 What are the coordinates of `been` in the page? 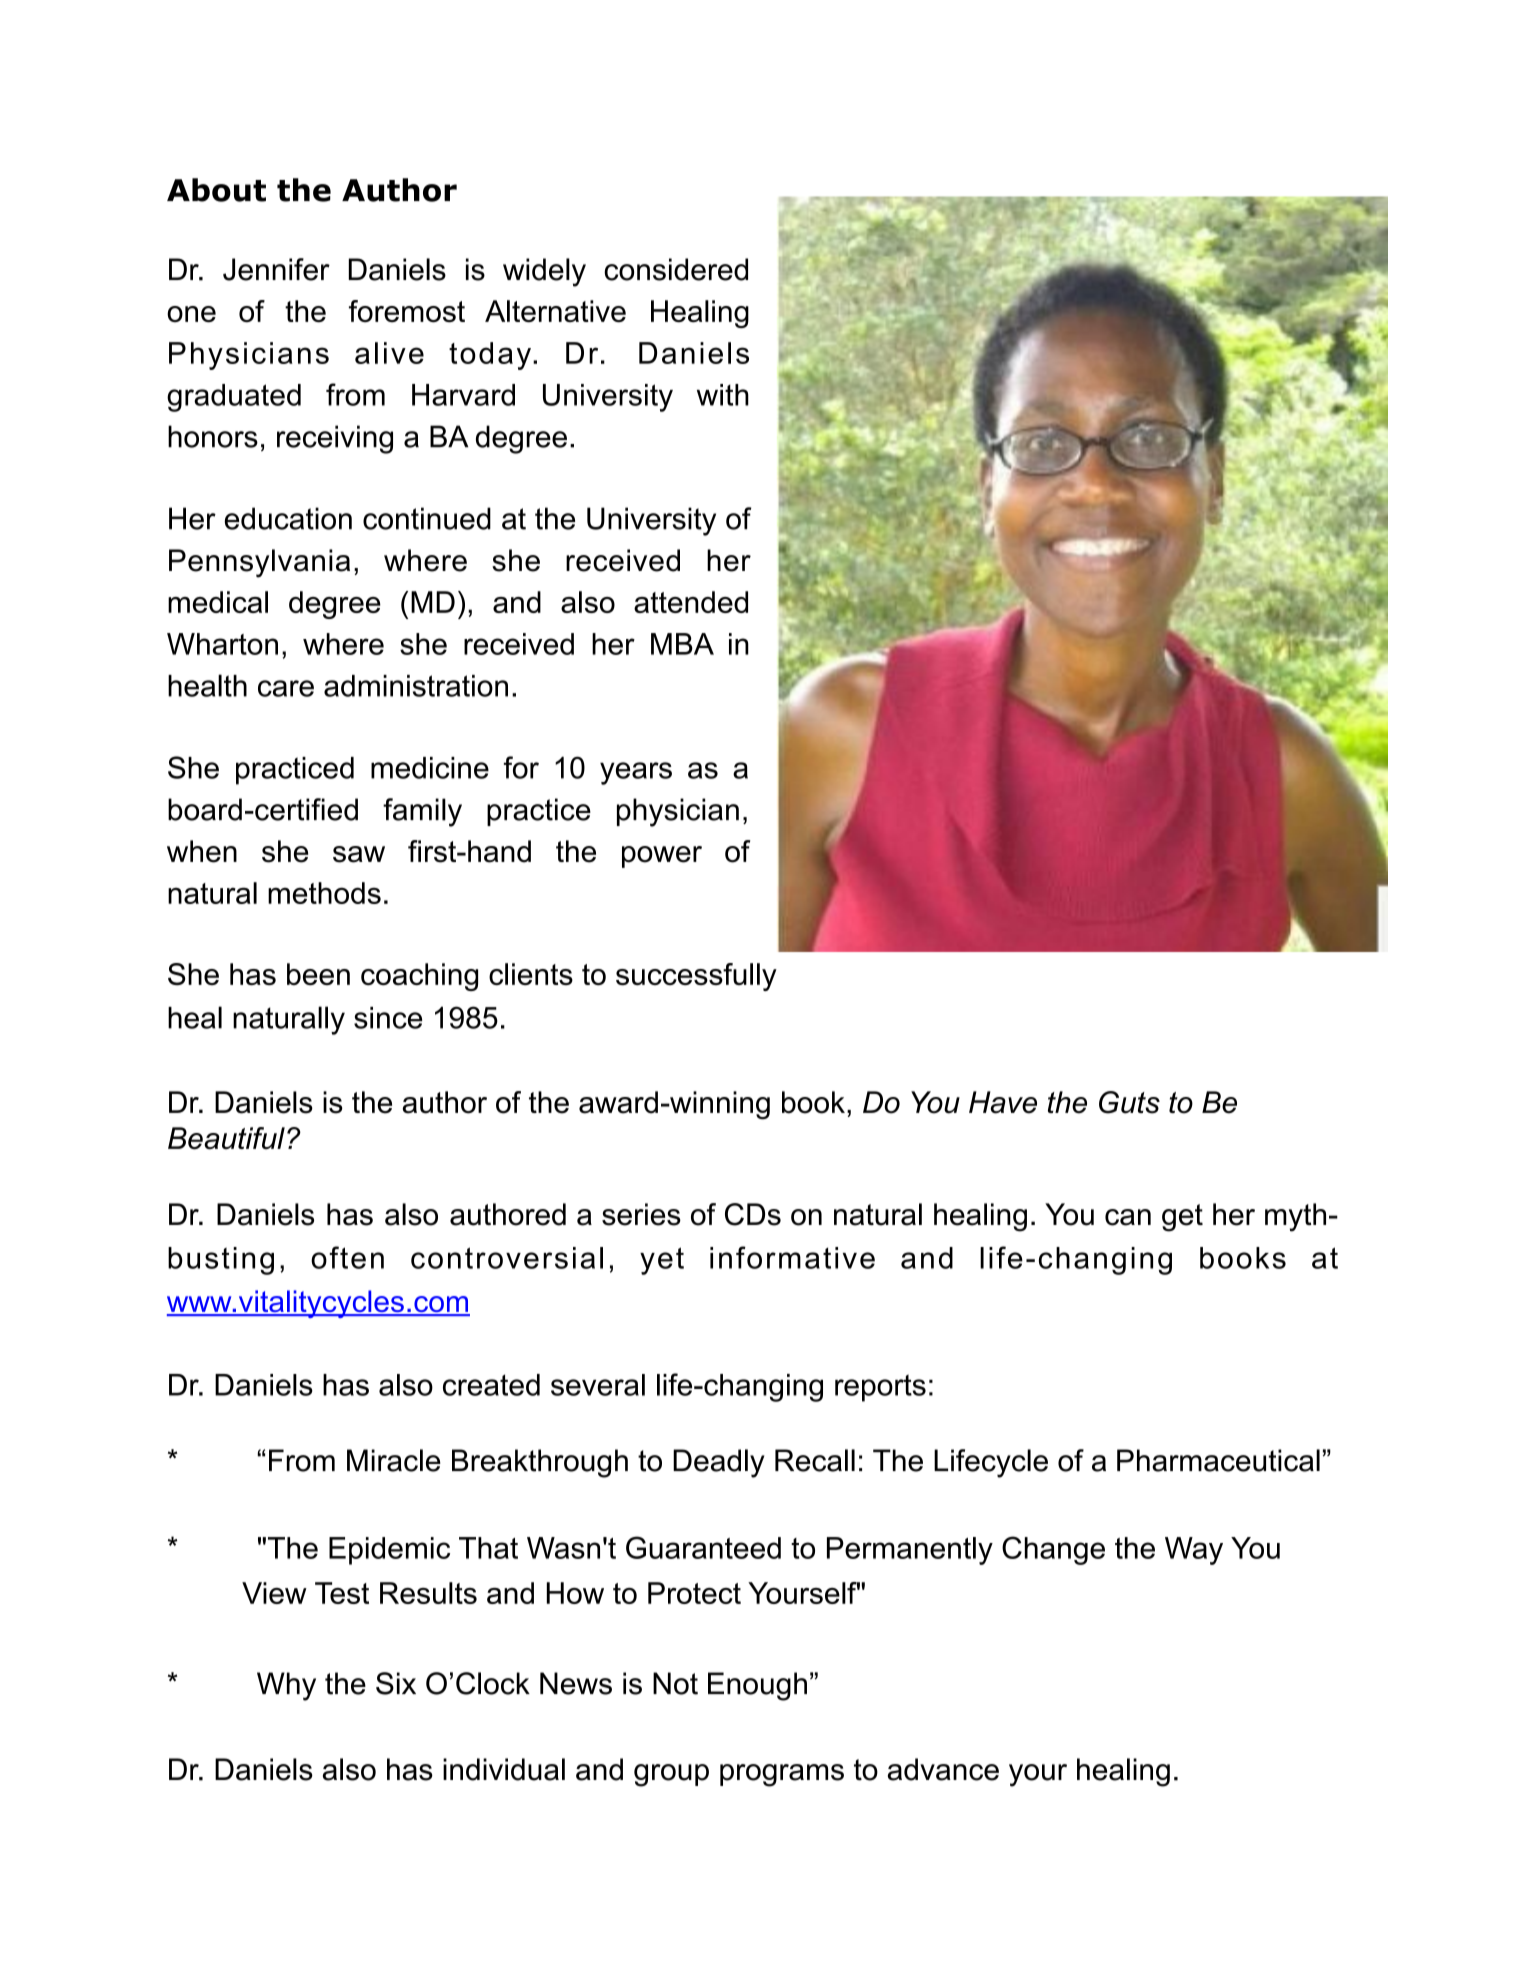 It's located at (318, 974).
